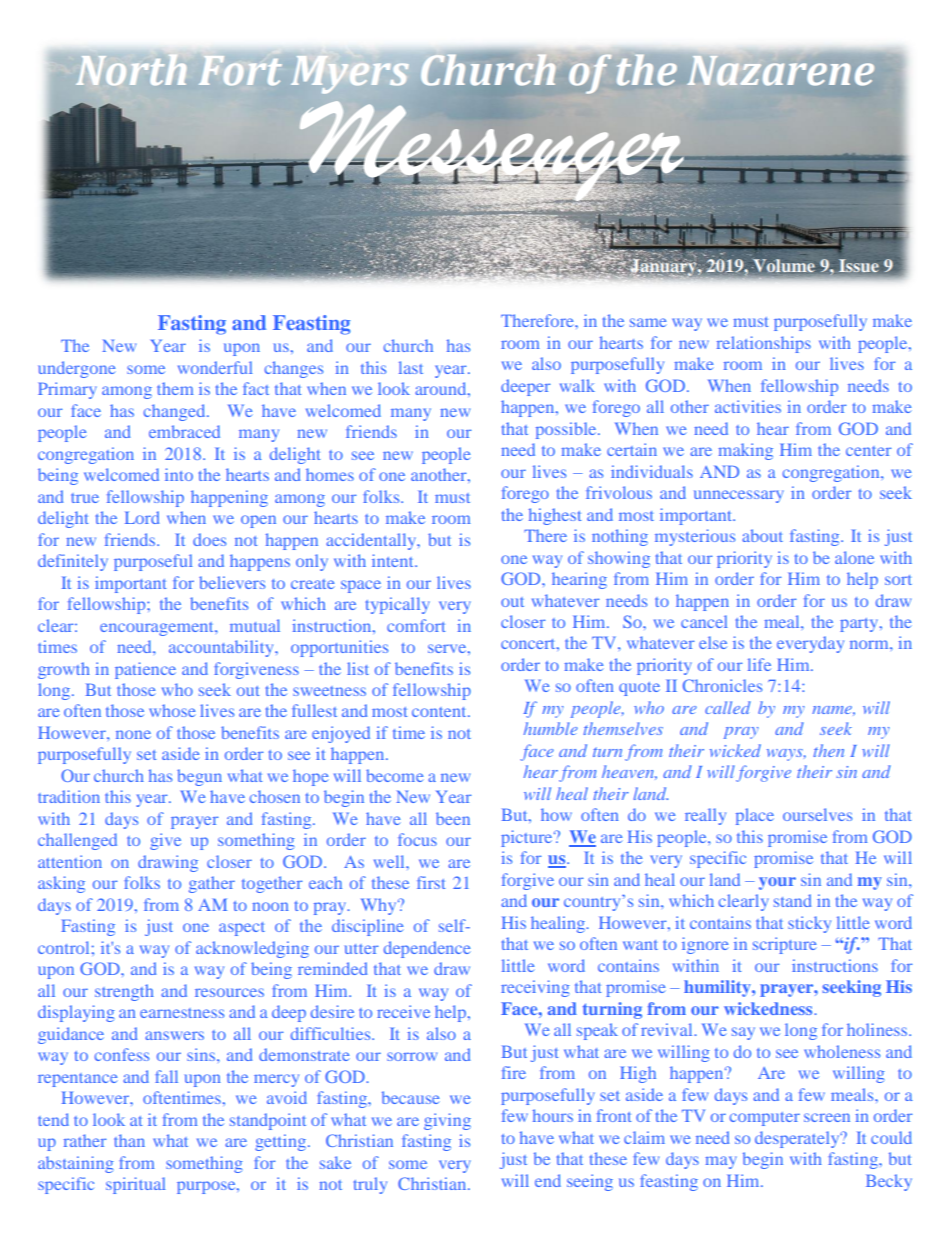 The image size is (952, 1233). What do you see at coordinates (447, 1121) in the screenshot?
I see `giving` at bounding box center [447, 1121].
